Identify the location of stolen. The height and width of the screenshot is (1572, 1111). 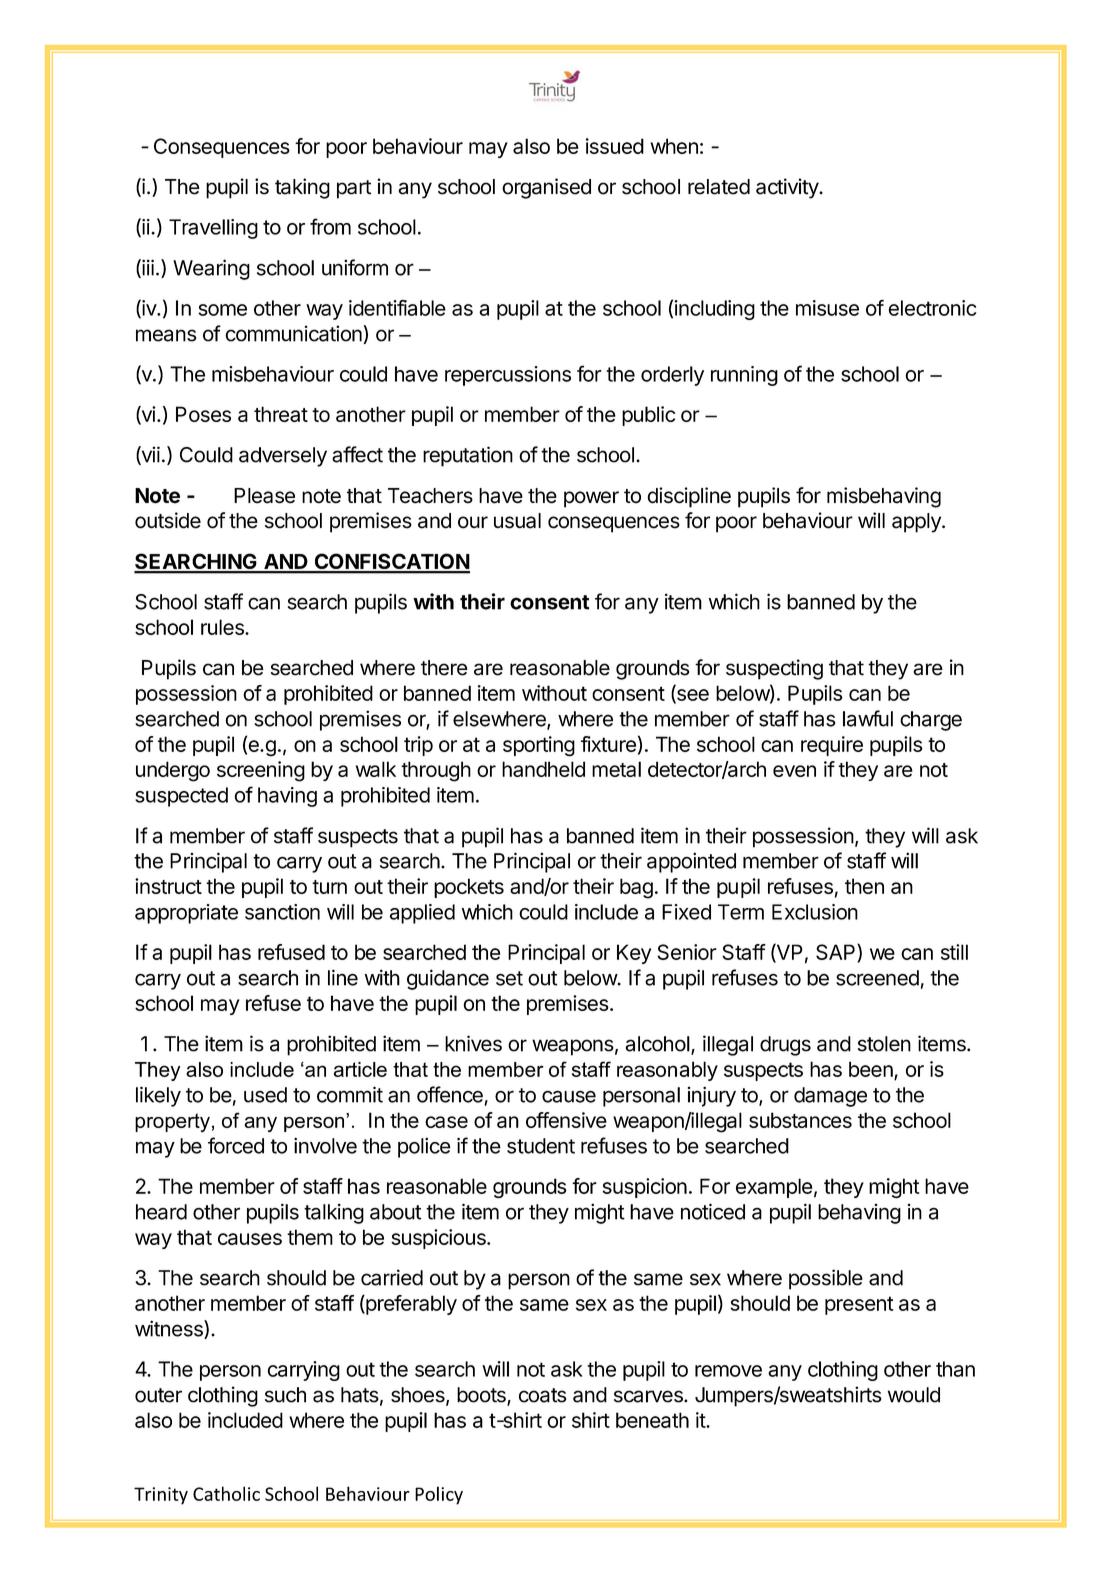
(884, 1044).
